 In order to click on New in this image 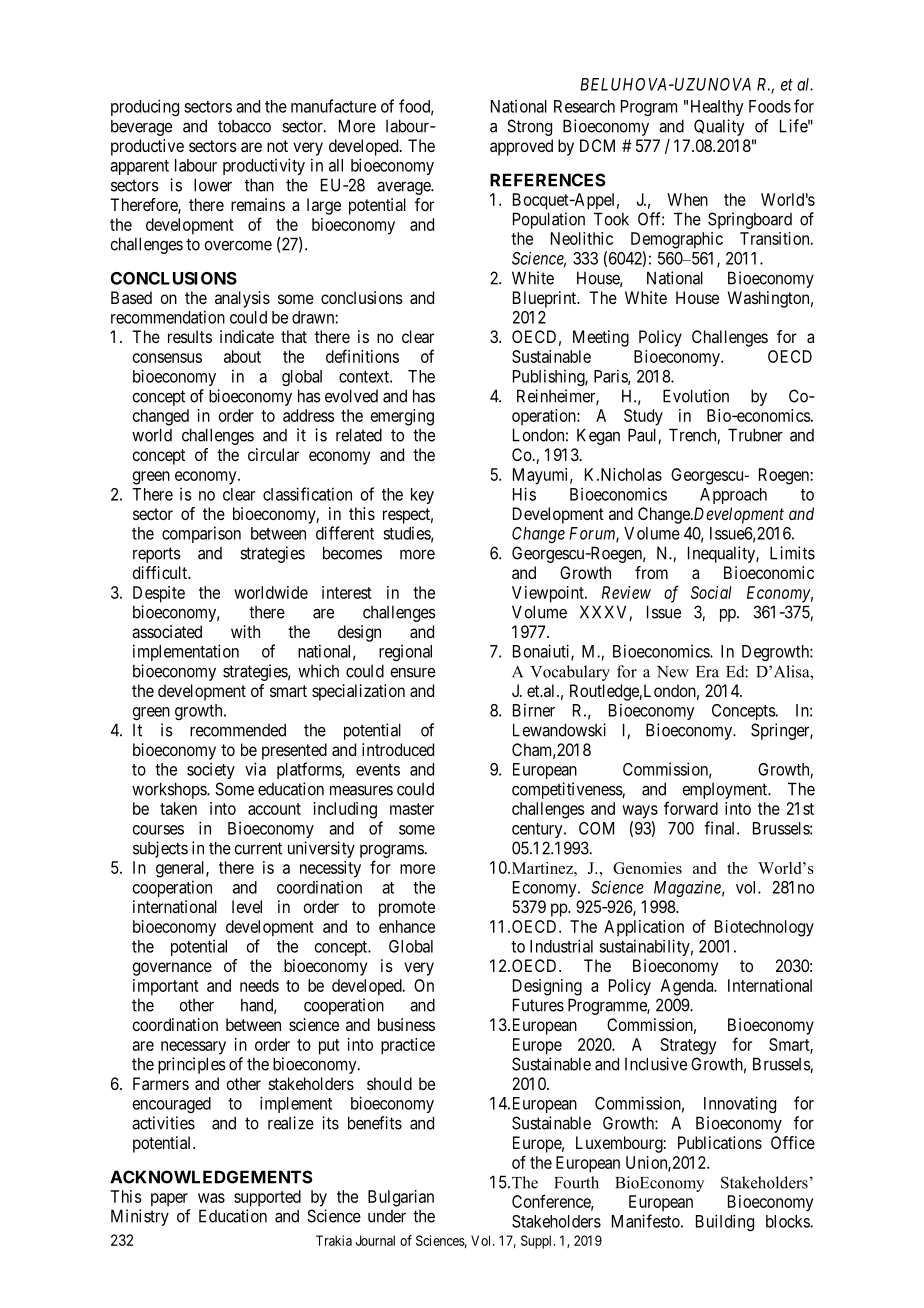, I will do `click(673, 672)`.
